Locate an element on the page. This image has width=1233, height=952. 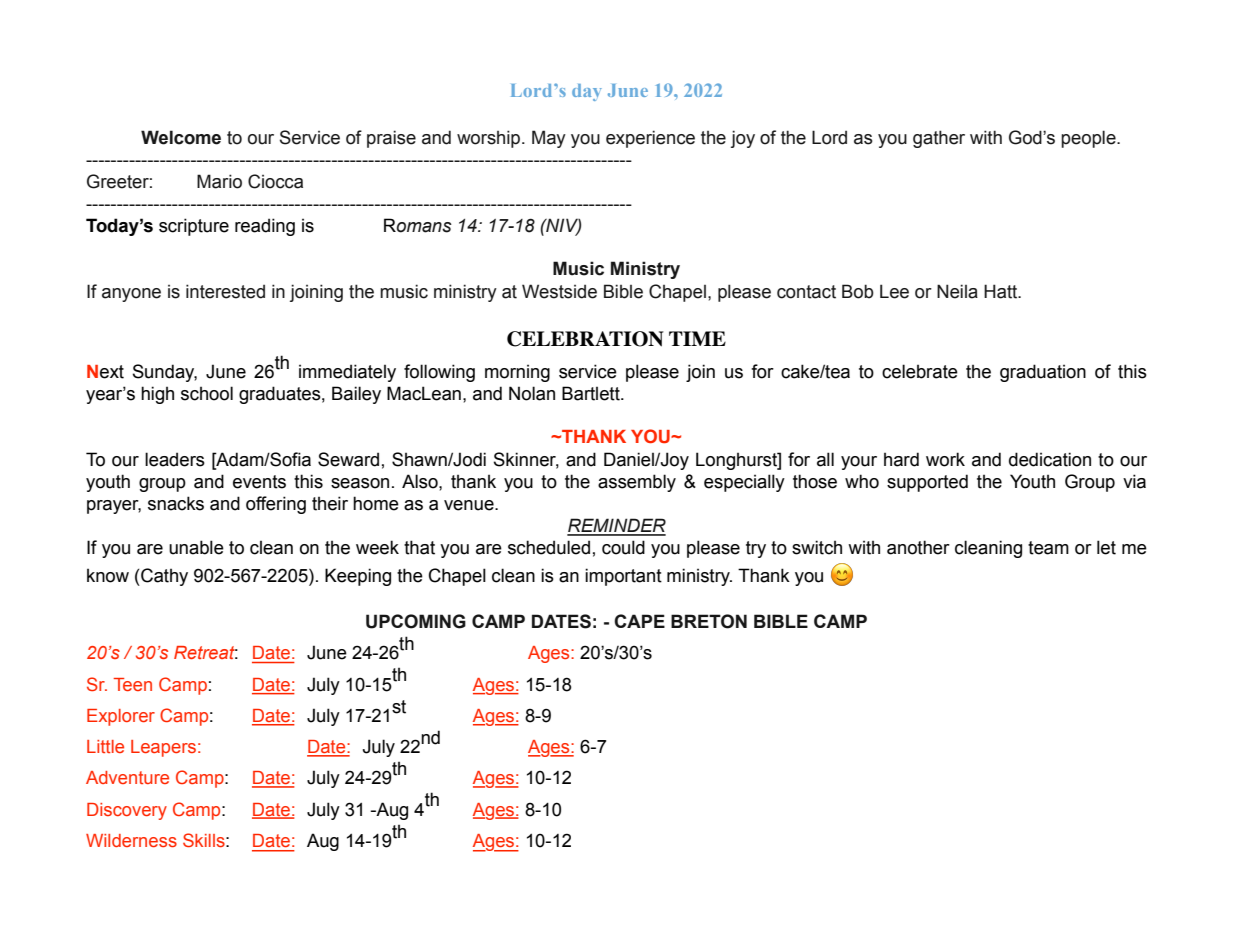
gather is located at coordinates (939, 139).
